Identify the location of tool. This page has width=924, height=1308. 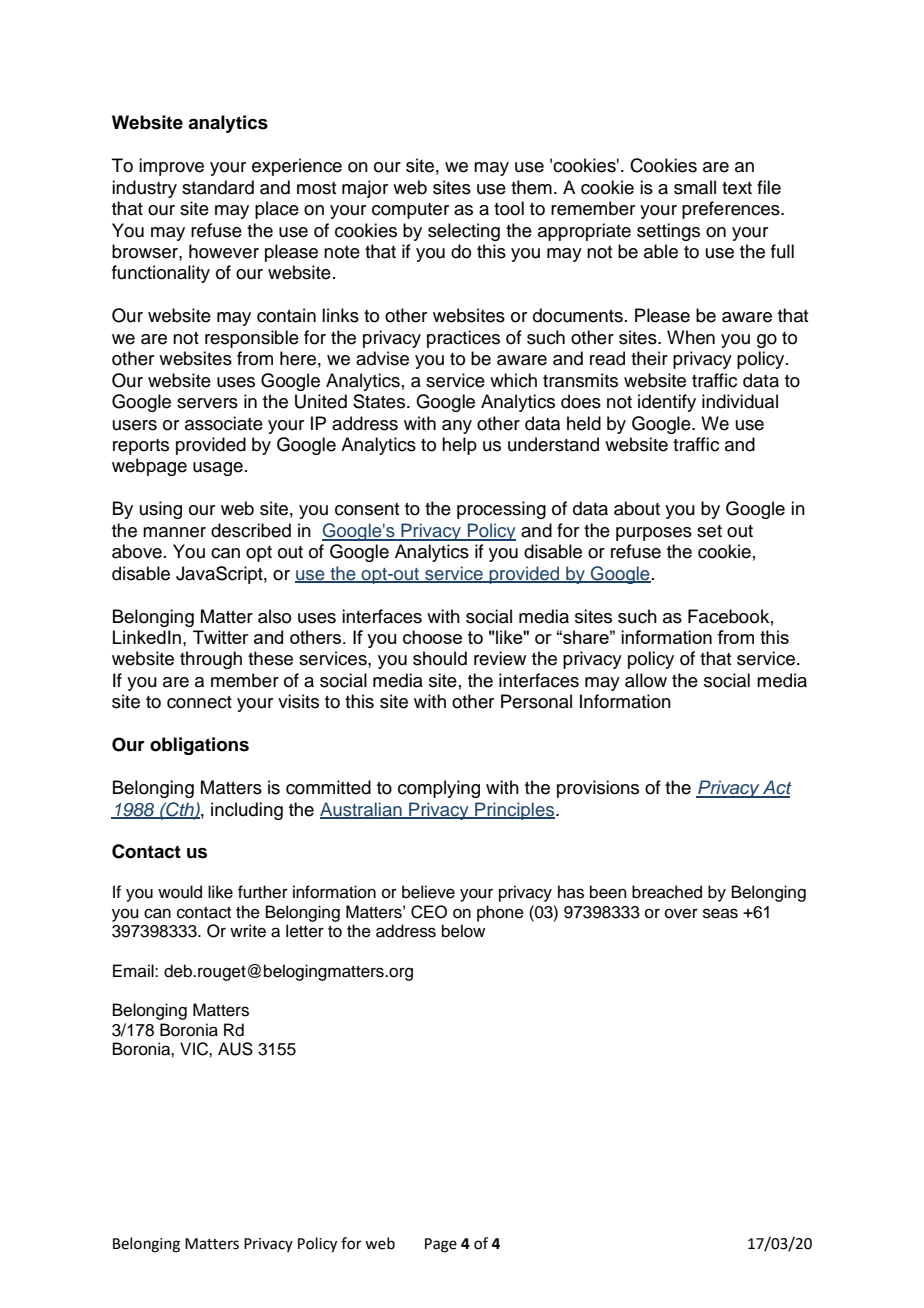
(509, 208).
